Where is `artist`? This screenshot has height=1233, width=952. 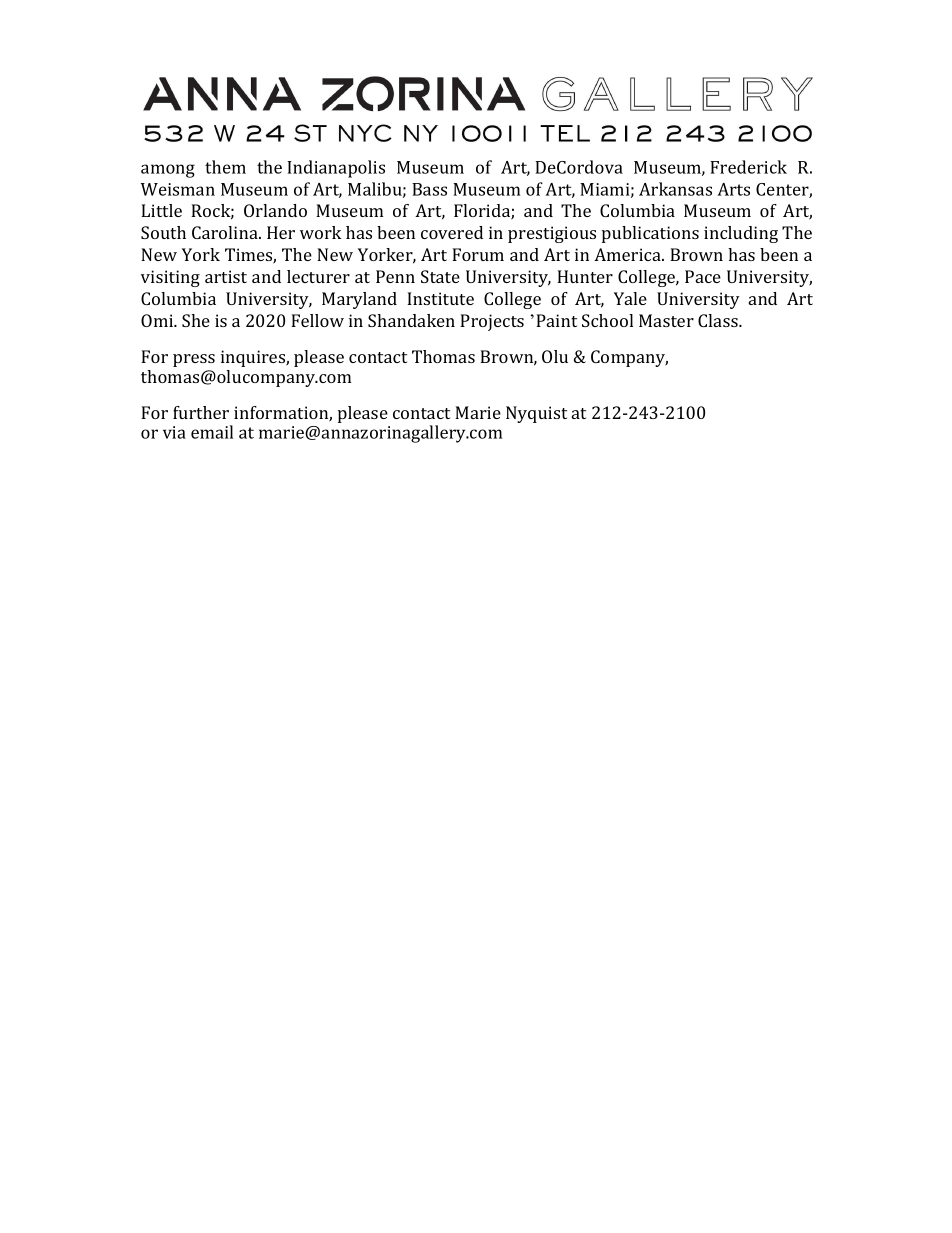
artist is located at coordinates (226, 276).
